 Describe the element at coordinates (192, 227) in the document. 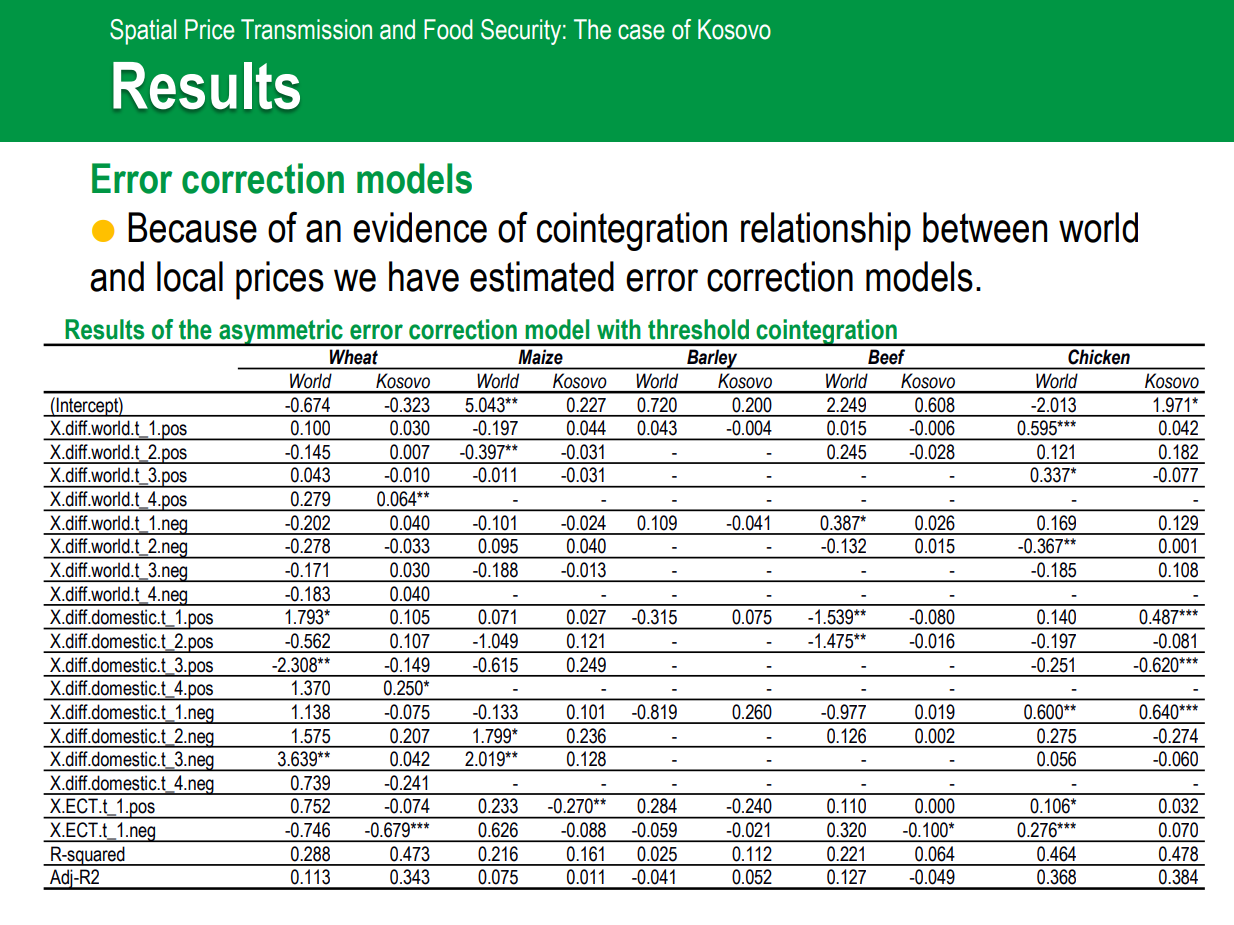

I see `Because` at that location.
